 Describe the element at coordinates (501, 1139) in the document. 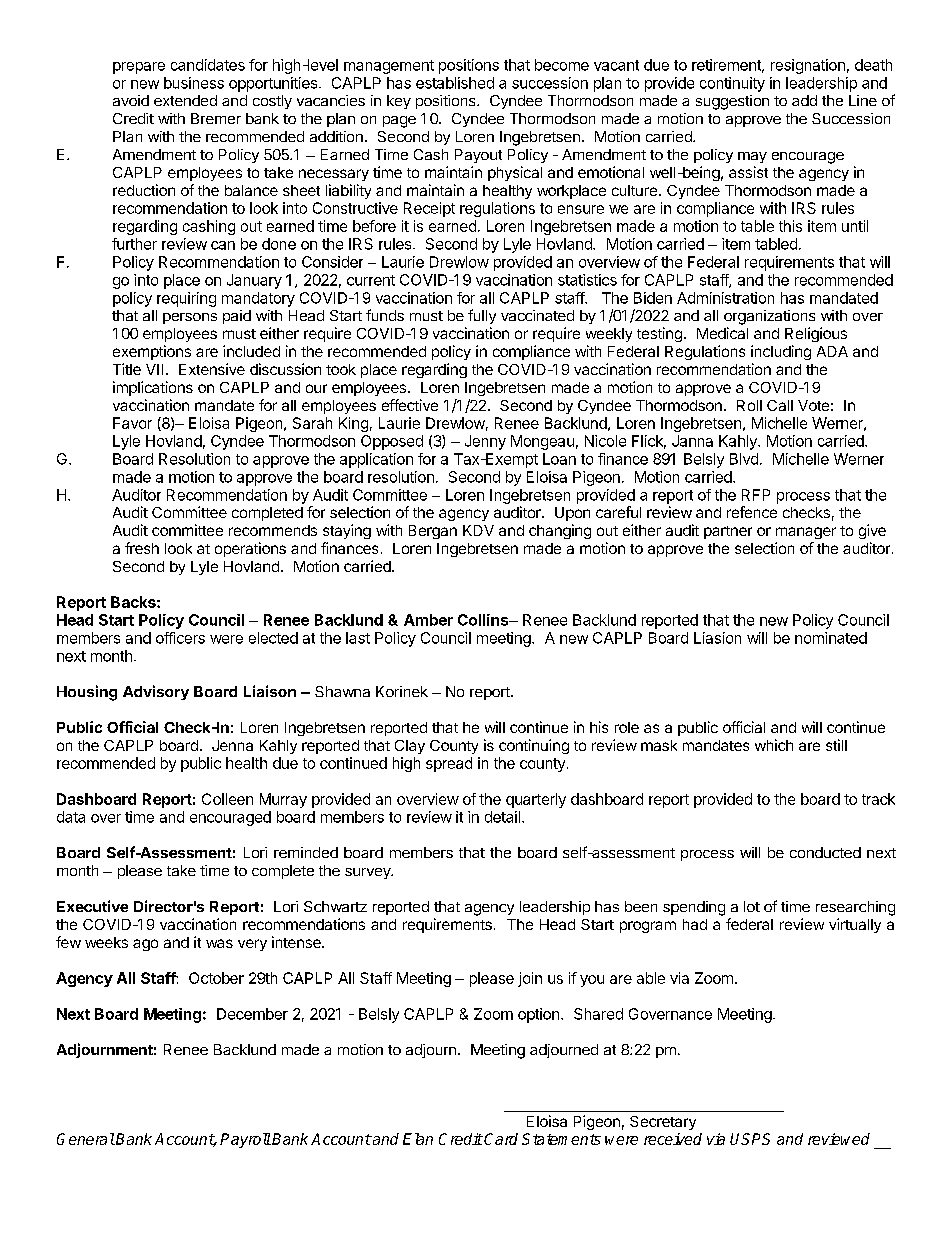

I see `Card` at that location.
